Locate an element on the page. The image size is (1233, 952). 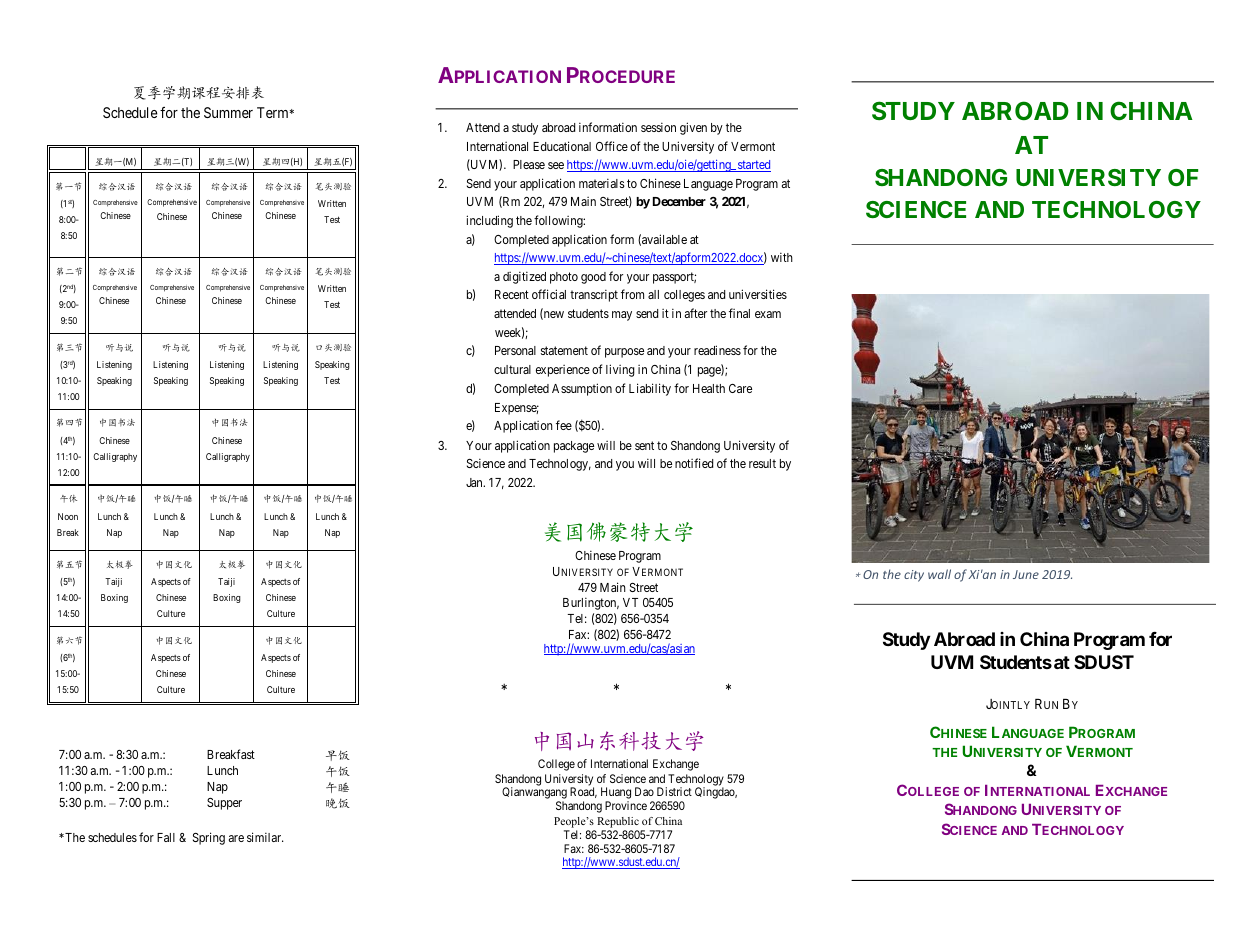
city is located at coordinates (914, 576).
